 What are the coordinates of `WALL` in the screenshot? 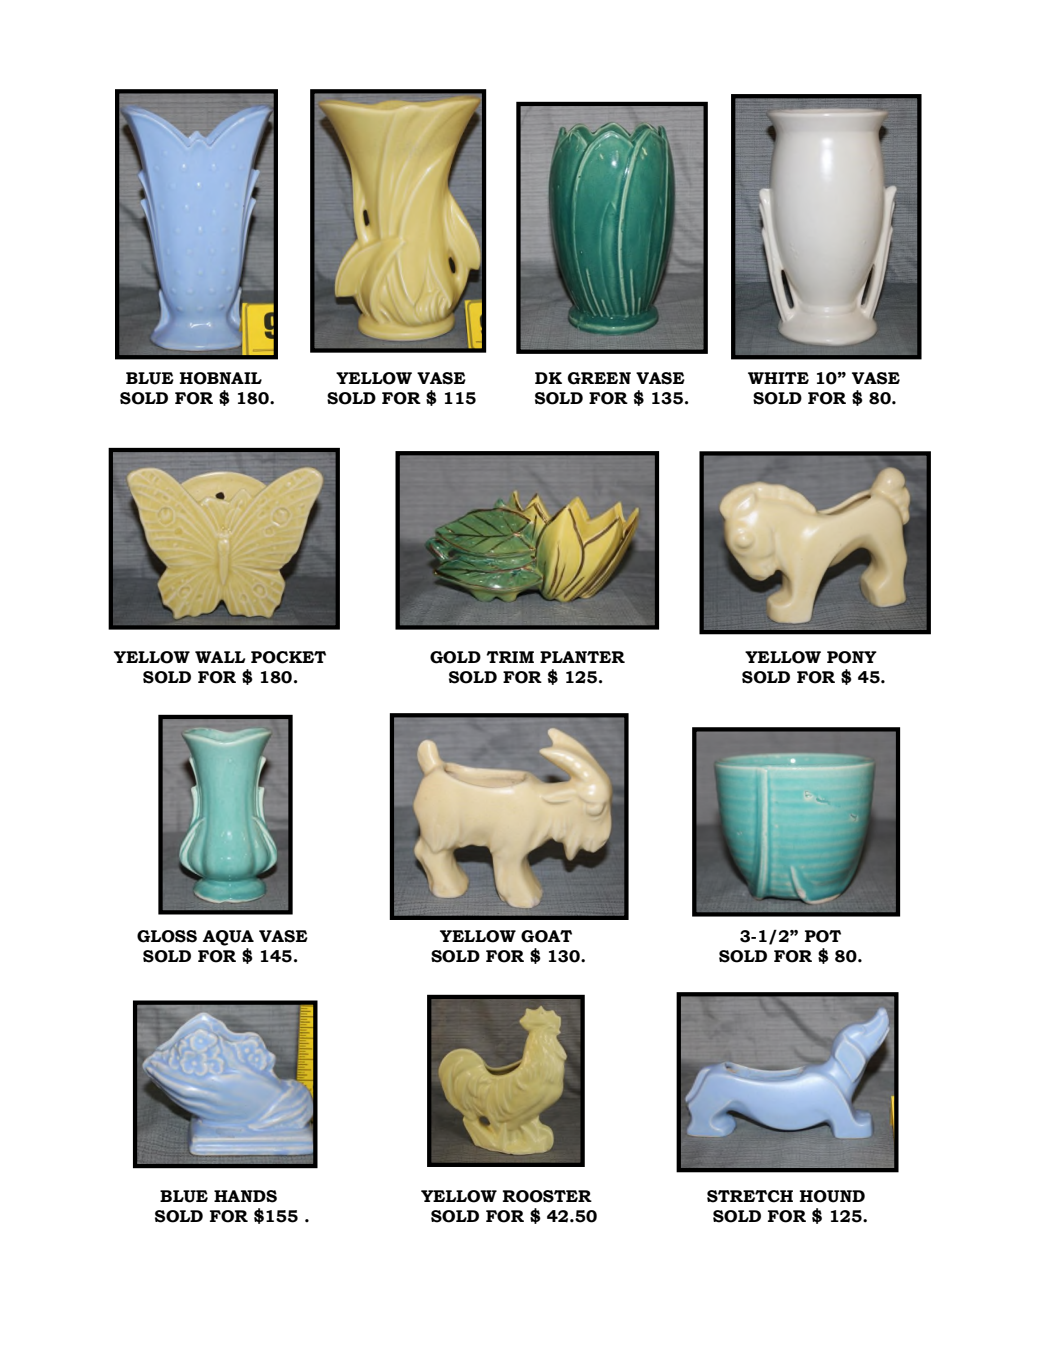 It's located at (220, 657).
